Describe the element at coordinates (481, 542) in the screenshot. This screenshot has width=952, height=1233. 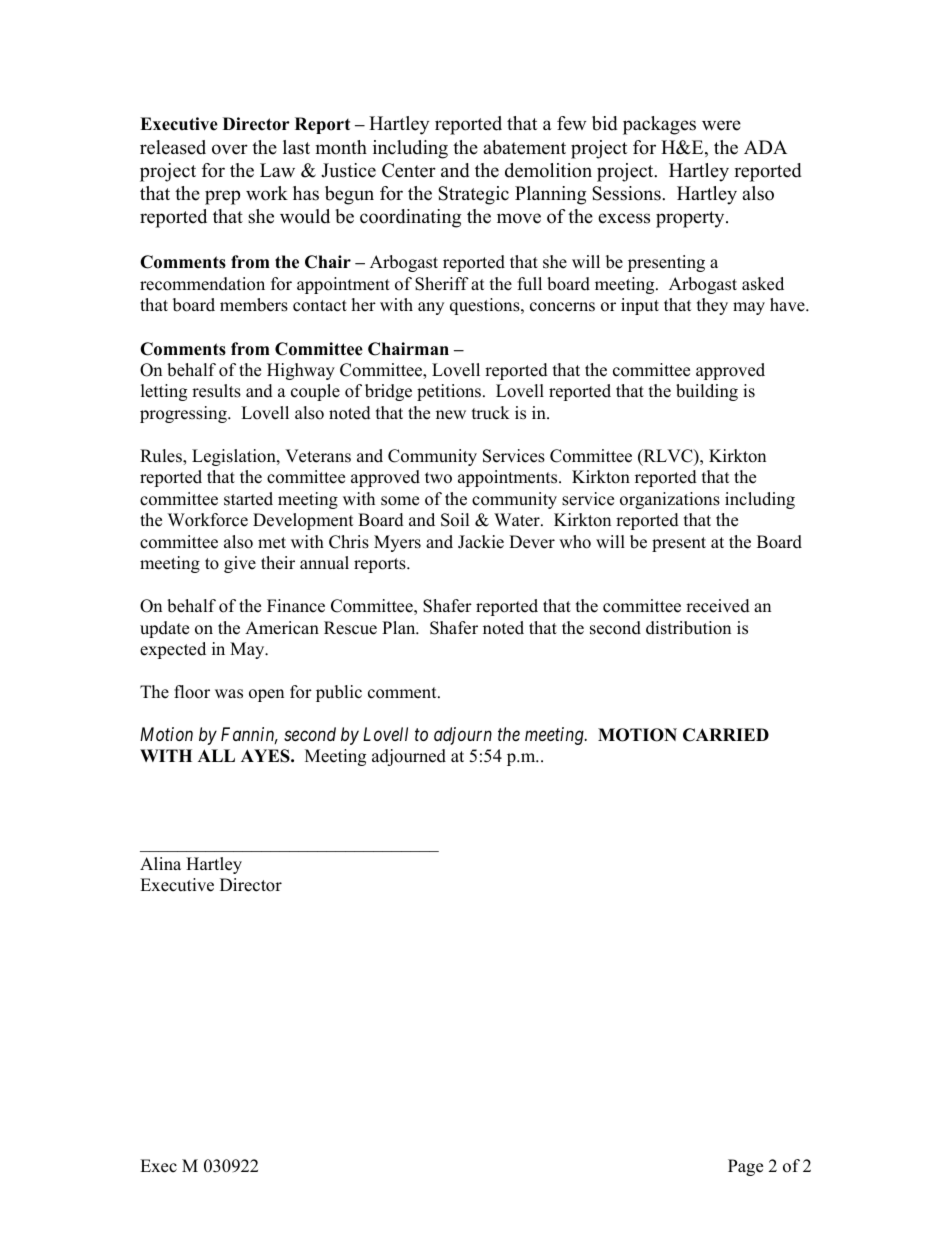
I see `Jackie` at that location.
